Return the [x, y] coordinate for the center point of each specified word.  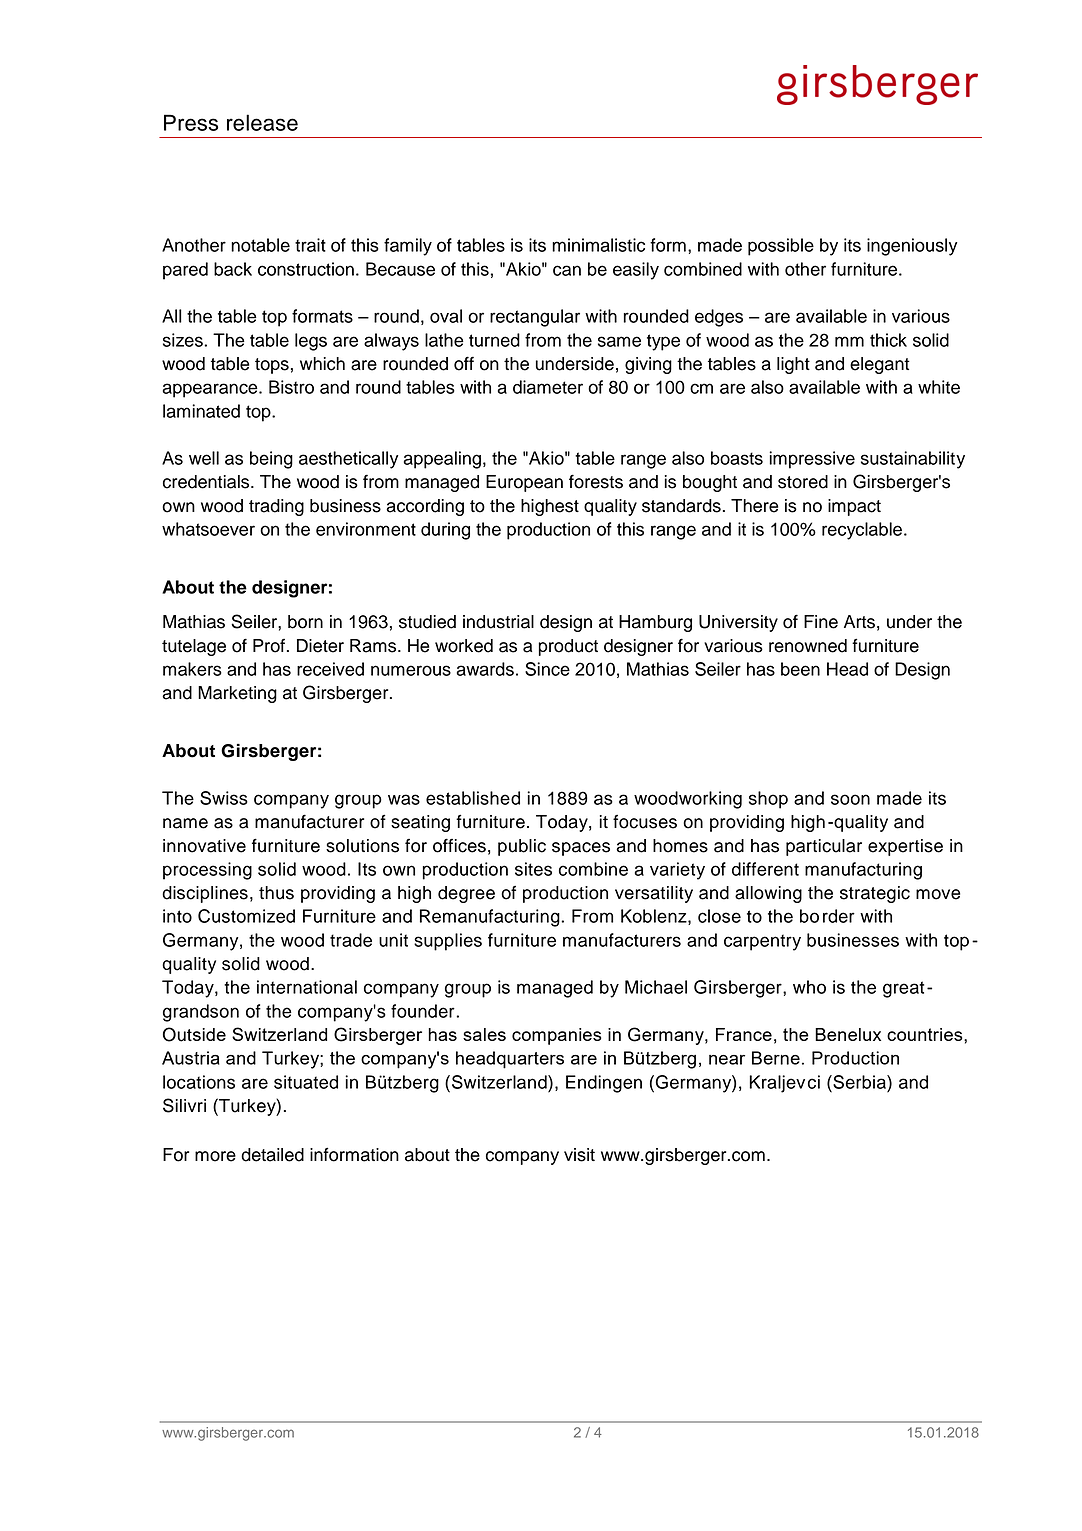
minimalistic [598, 245]
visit [579, 1155]
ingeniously [912, 247]
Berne [776, 1058]
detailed [272, 1155]
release [262, 122]
